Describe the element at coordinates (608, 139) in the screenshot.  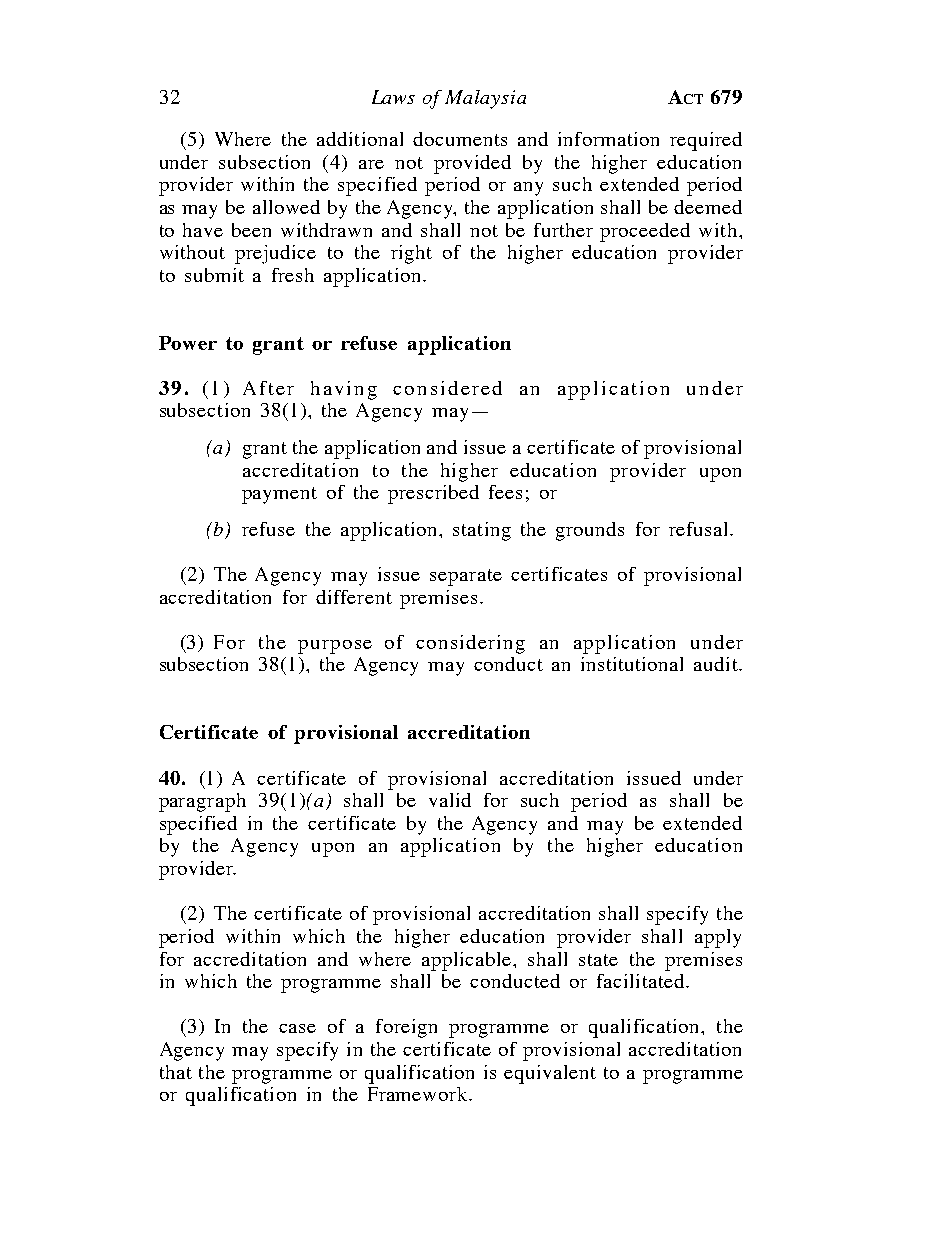
I see `information` at that location.
